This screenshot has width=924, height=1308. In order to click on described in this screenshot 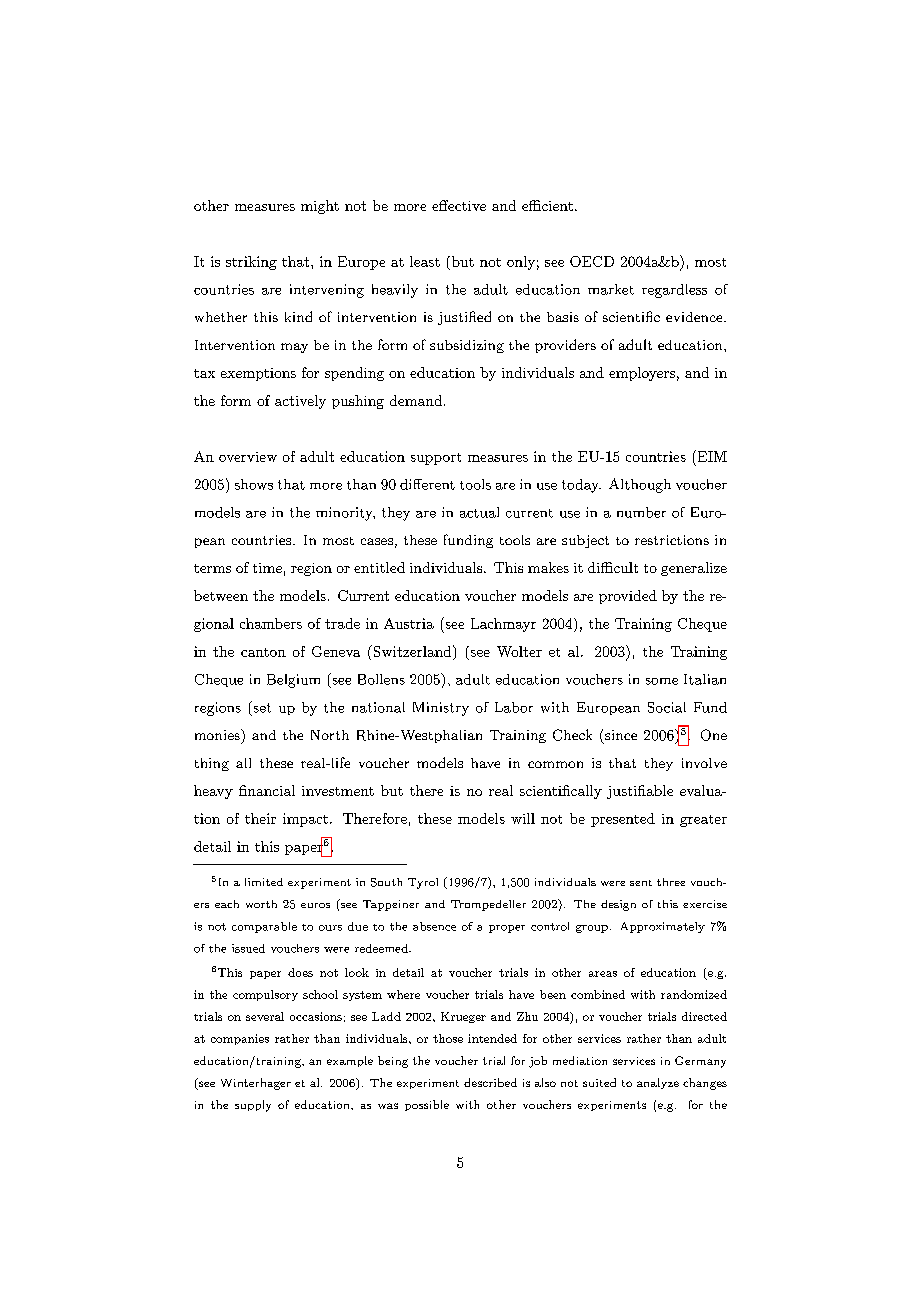, I will do `click(490, 1082)`.
